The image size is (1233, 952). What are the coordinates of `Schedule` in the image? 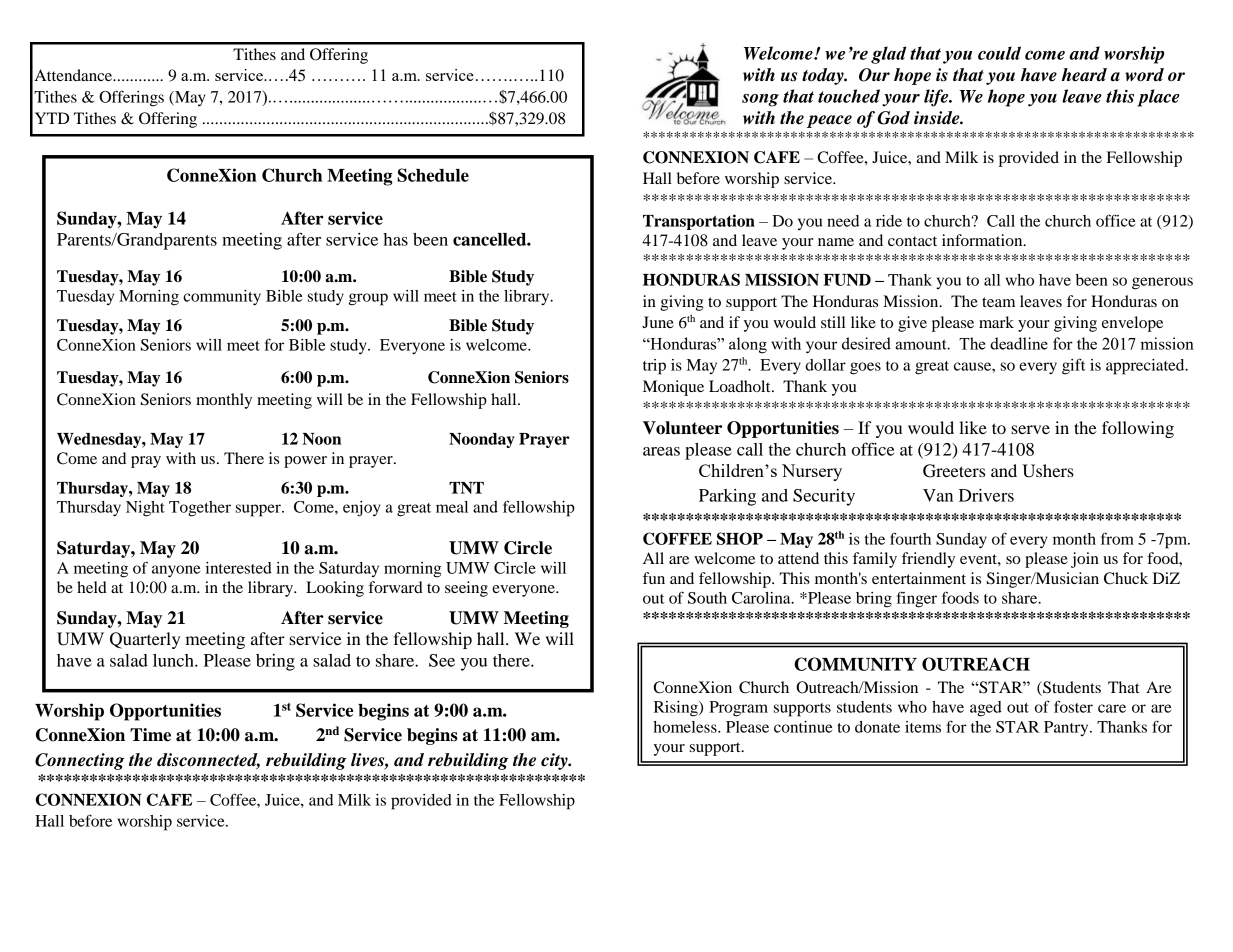 It's located at (433, 175).
